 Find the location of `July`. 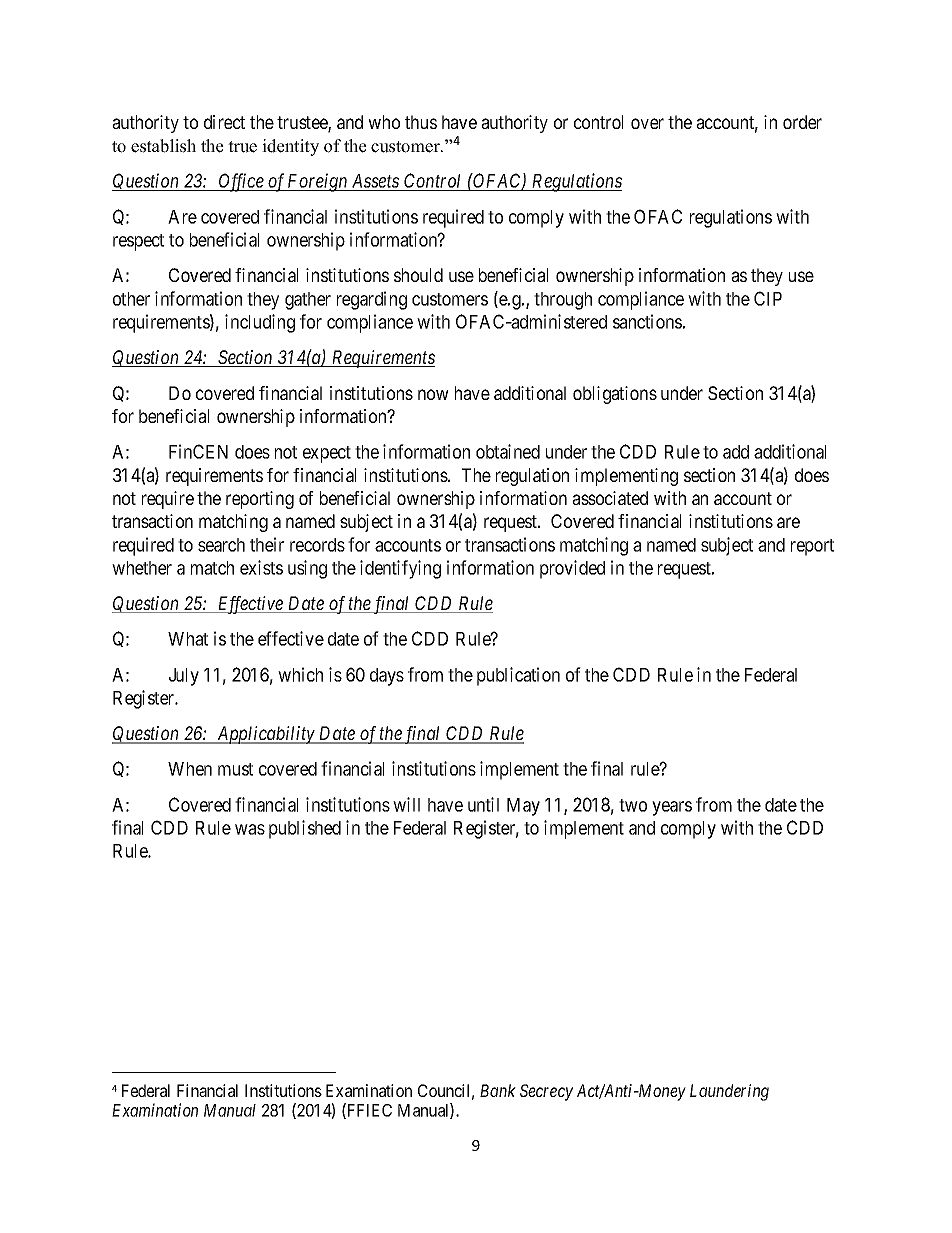

July is located at coordinates (184, 677).
